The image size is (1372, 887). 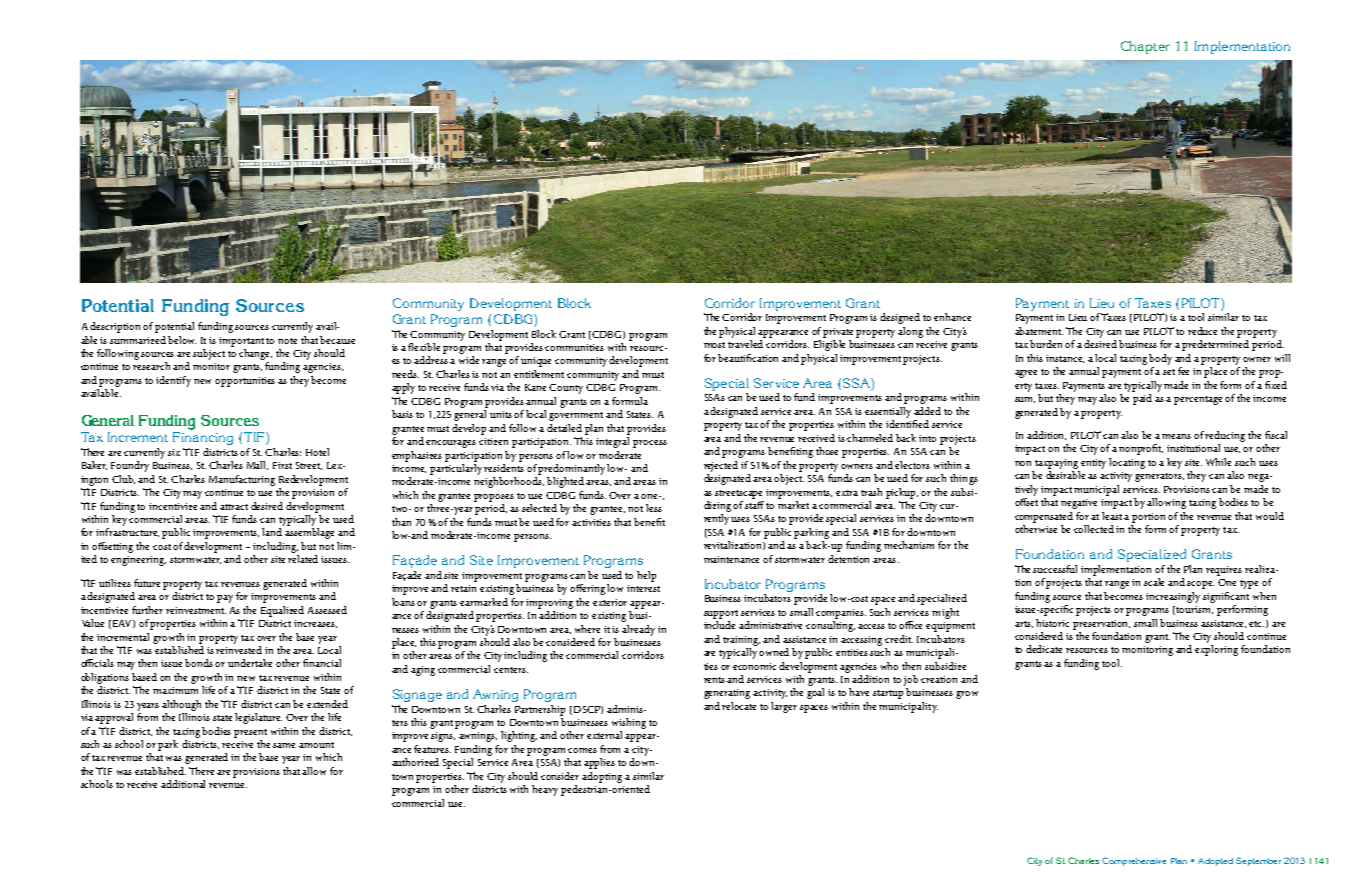 What do you see at coordinates (182, 340) in the page?
I see `below` at bounding box center [182, 340].
